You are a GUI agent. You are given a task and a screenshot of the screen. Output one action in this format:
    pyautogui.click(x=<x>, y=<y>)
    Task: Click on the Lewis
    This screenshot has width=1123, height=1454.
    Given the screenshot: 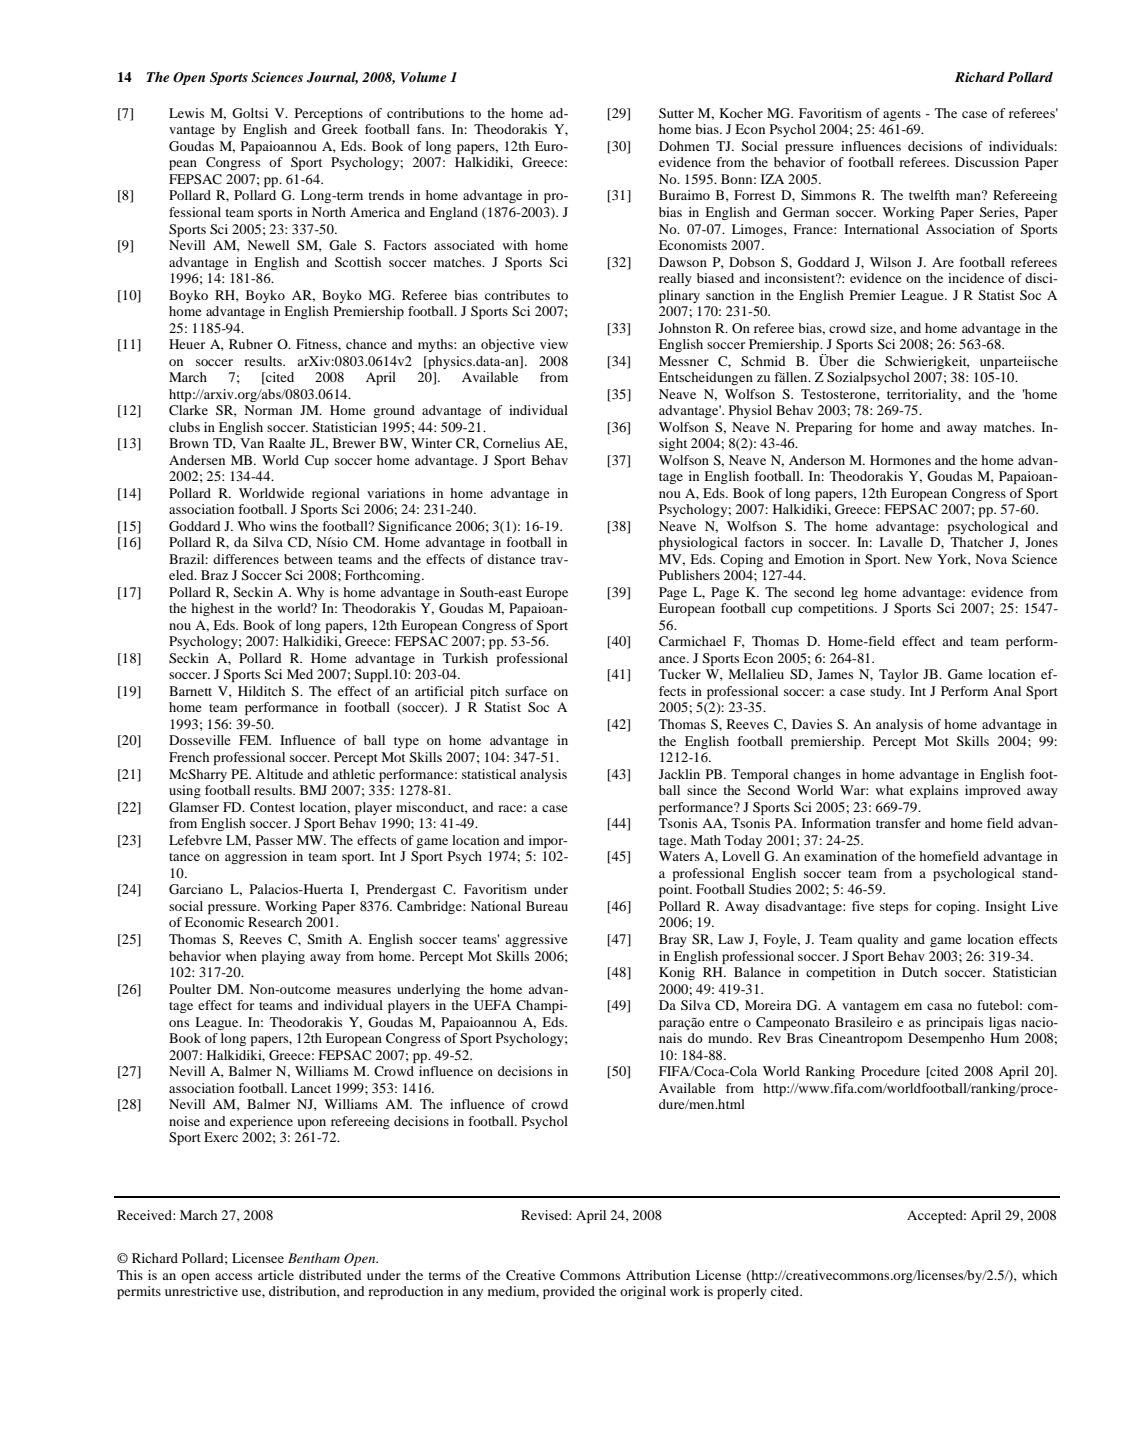 What is the action you would take?
    pyautogui.click(x=186, y=113)
